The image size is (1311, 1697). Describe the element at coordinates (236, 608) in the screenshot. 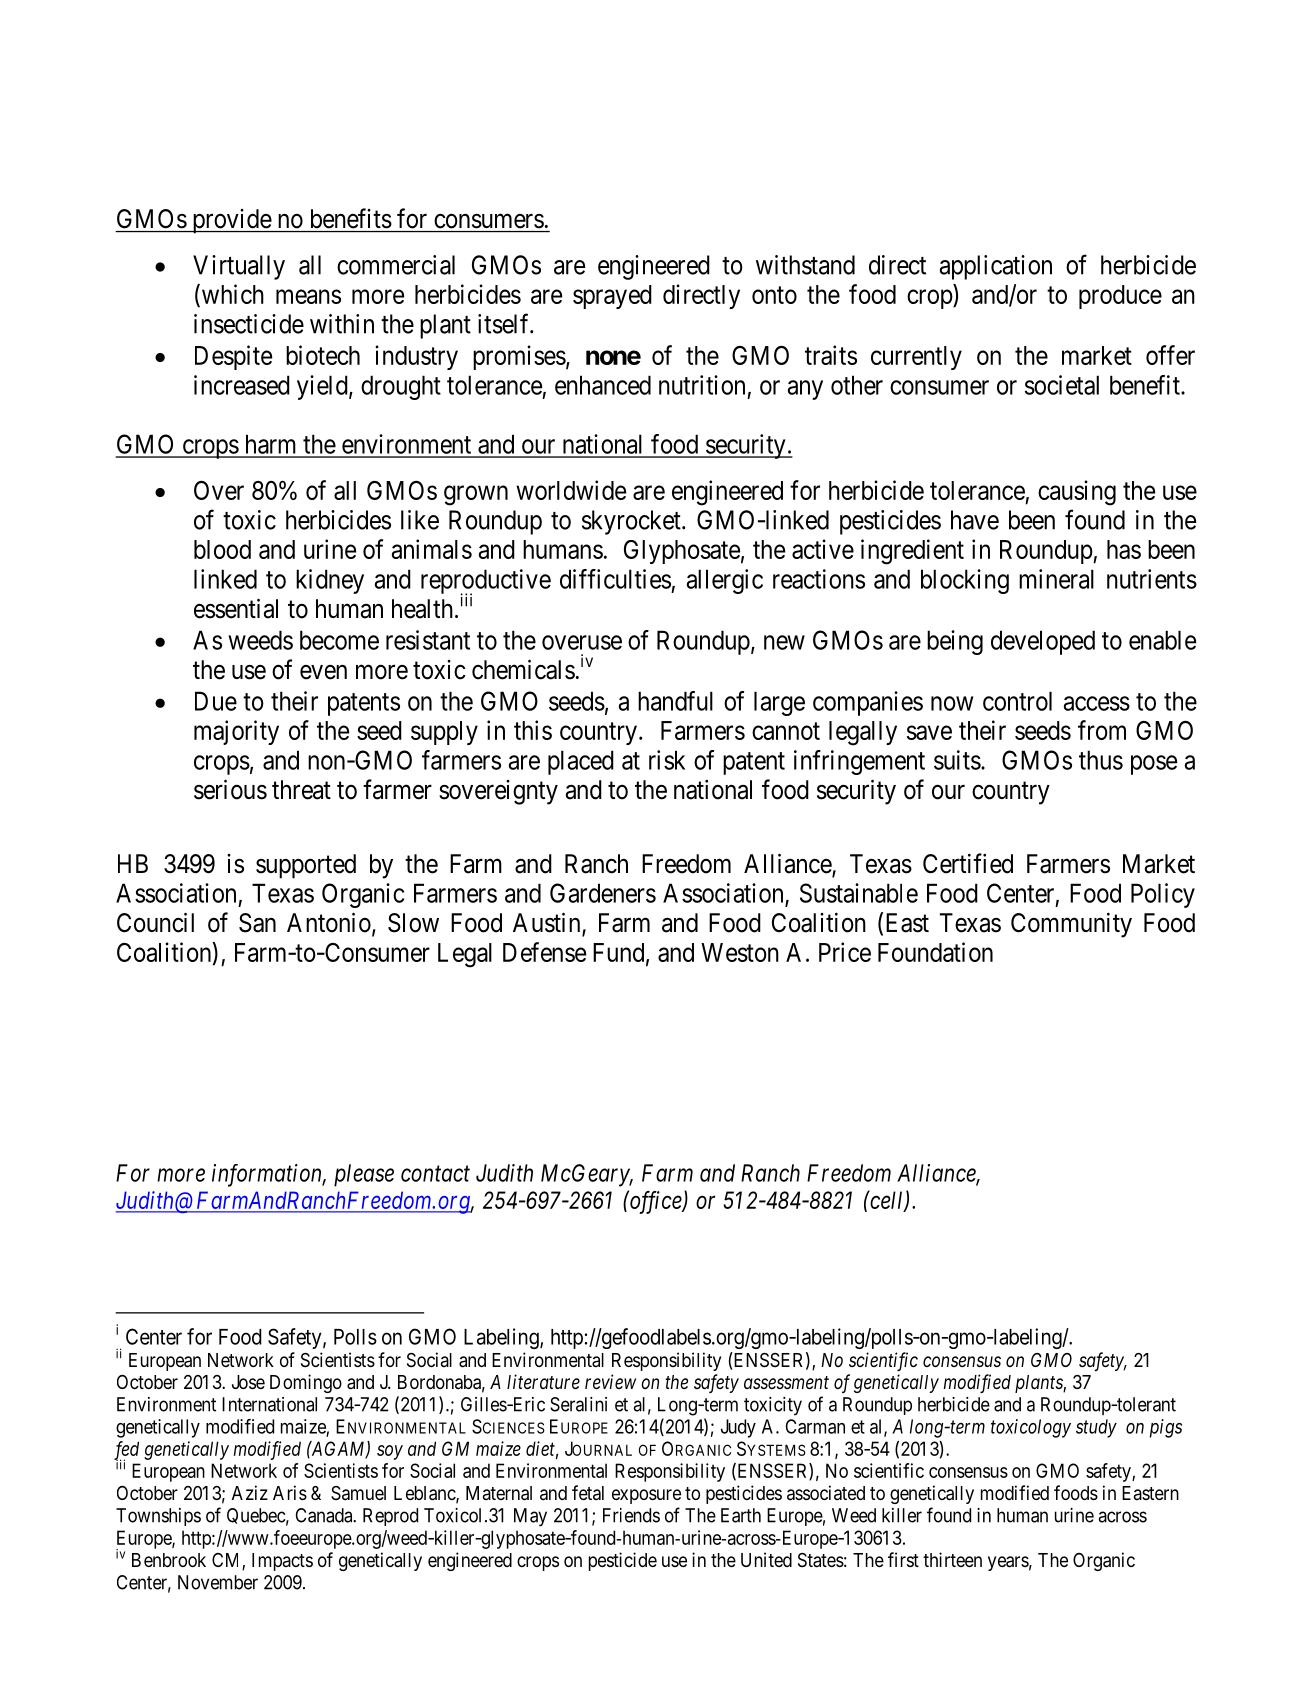

I see `essential` at that location.
